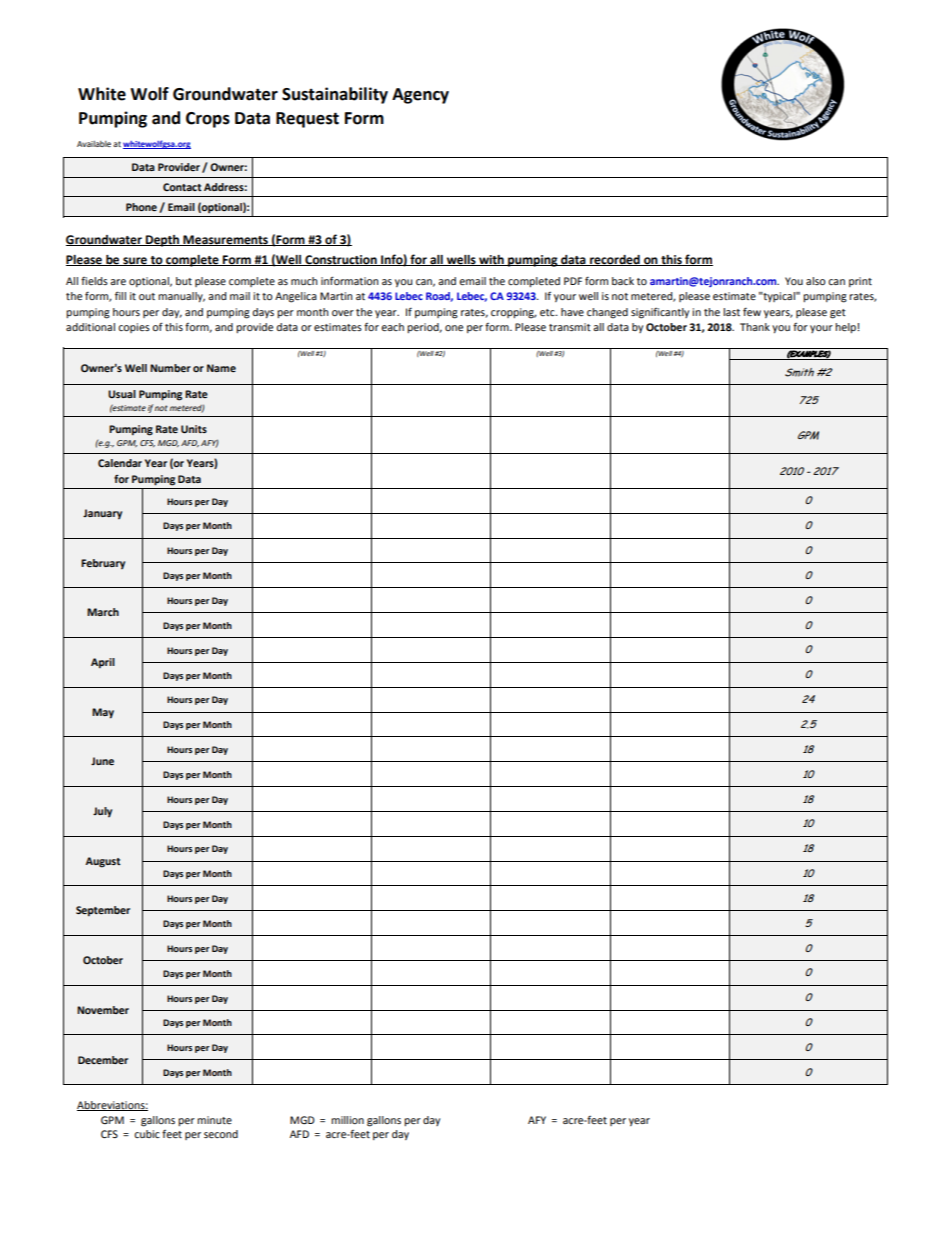  What do you see at coordinates (347, 1120) in the screenshot?
I see `million` at bounding box center [347, 1120].
